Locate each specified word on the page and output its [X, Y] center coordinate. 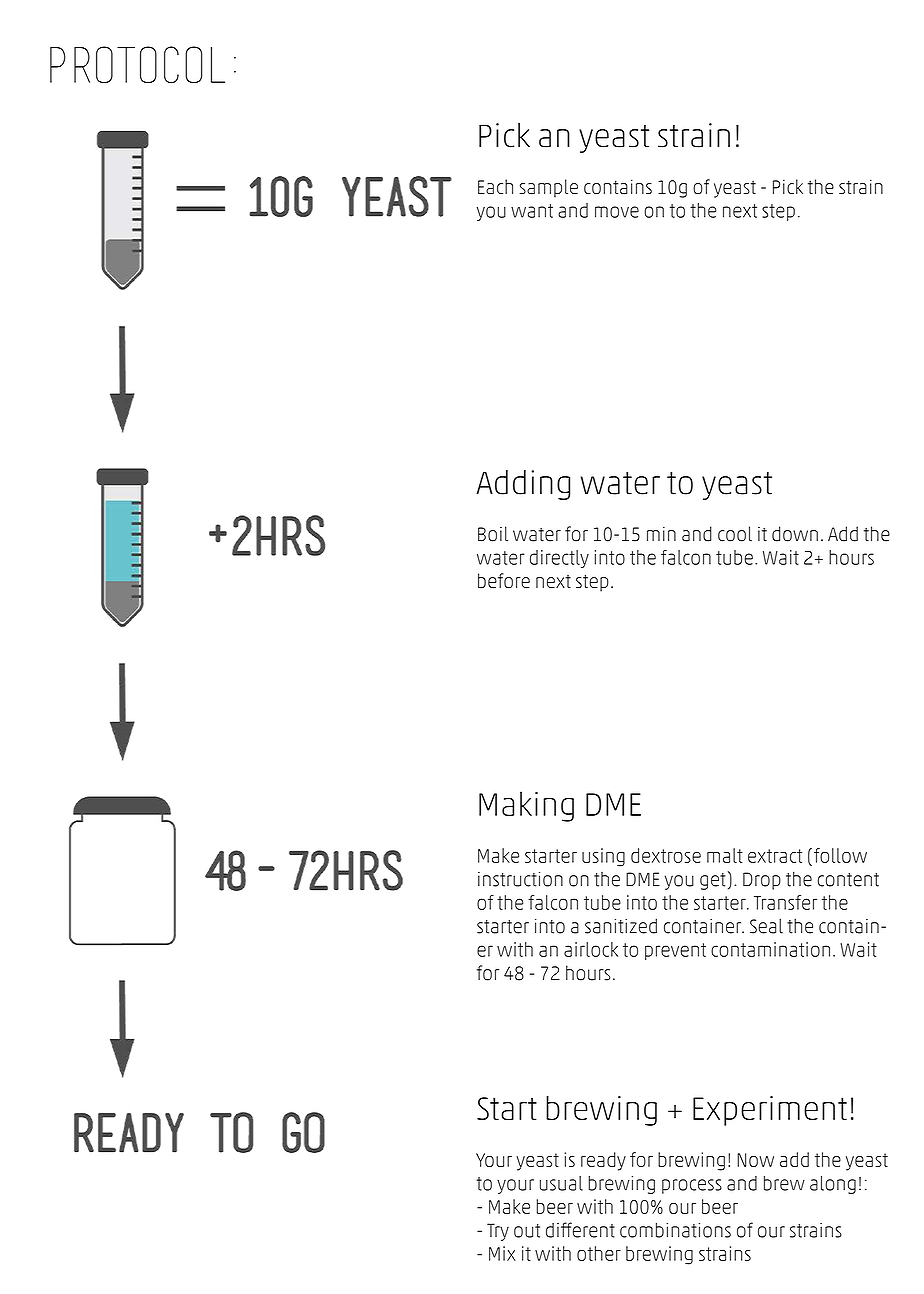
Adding [523, 485]
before [504, 581]
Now [755, 1160]
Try [498, 1232]
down [795, 534]
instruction [520, 879]
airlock [591, 949]
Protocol [137, 65]
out [527, 1231]
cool [735, 534]
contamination [770, 949]
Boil [493, 534]
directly [559, 559]
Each [495, 186]
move [617, 212]
